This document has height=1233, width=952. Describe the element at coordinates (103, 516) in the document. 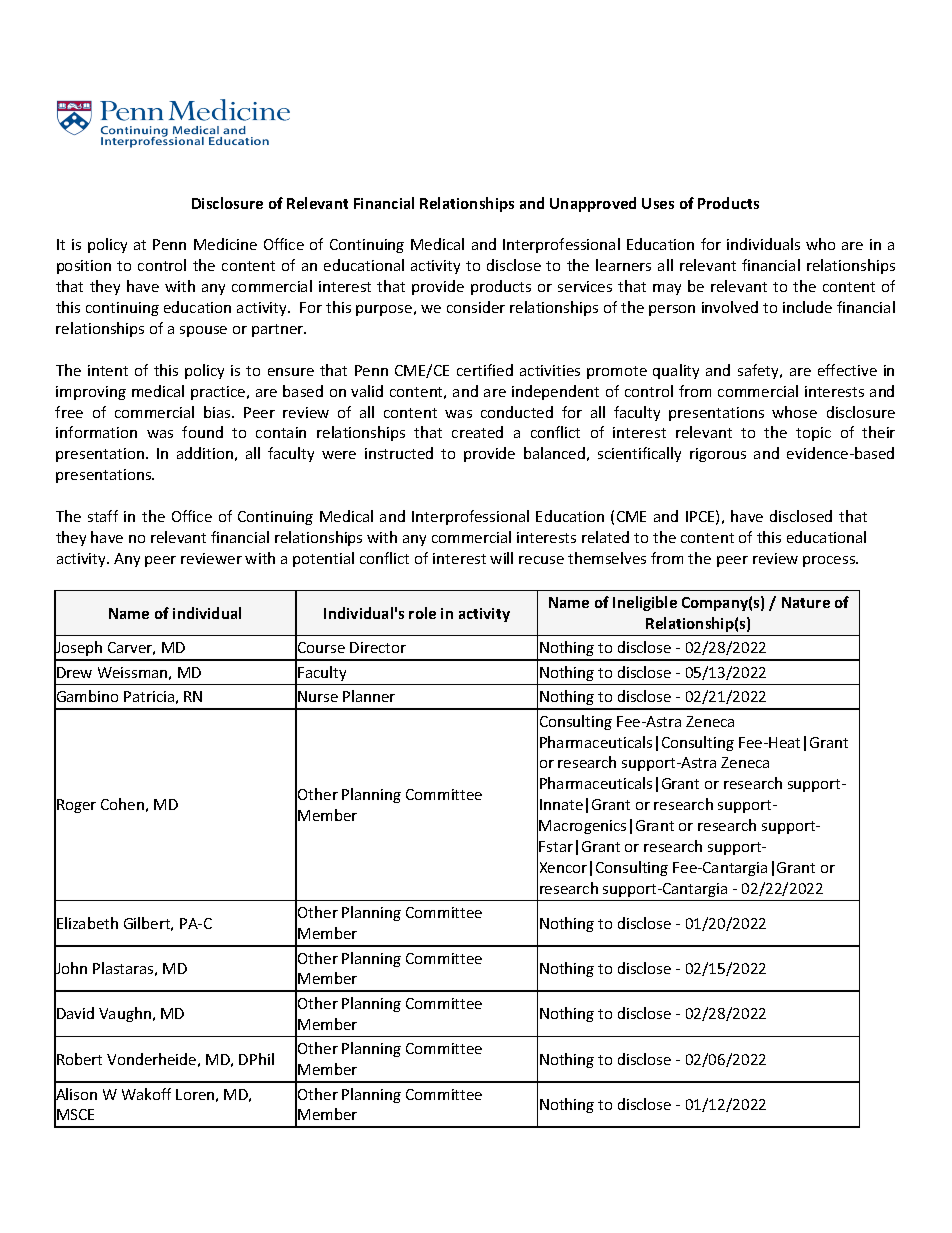

I see `staff` at that location.
